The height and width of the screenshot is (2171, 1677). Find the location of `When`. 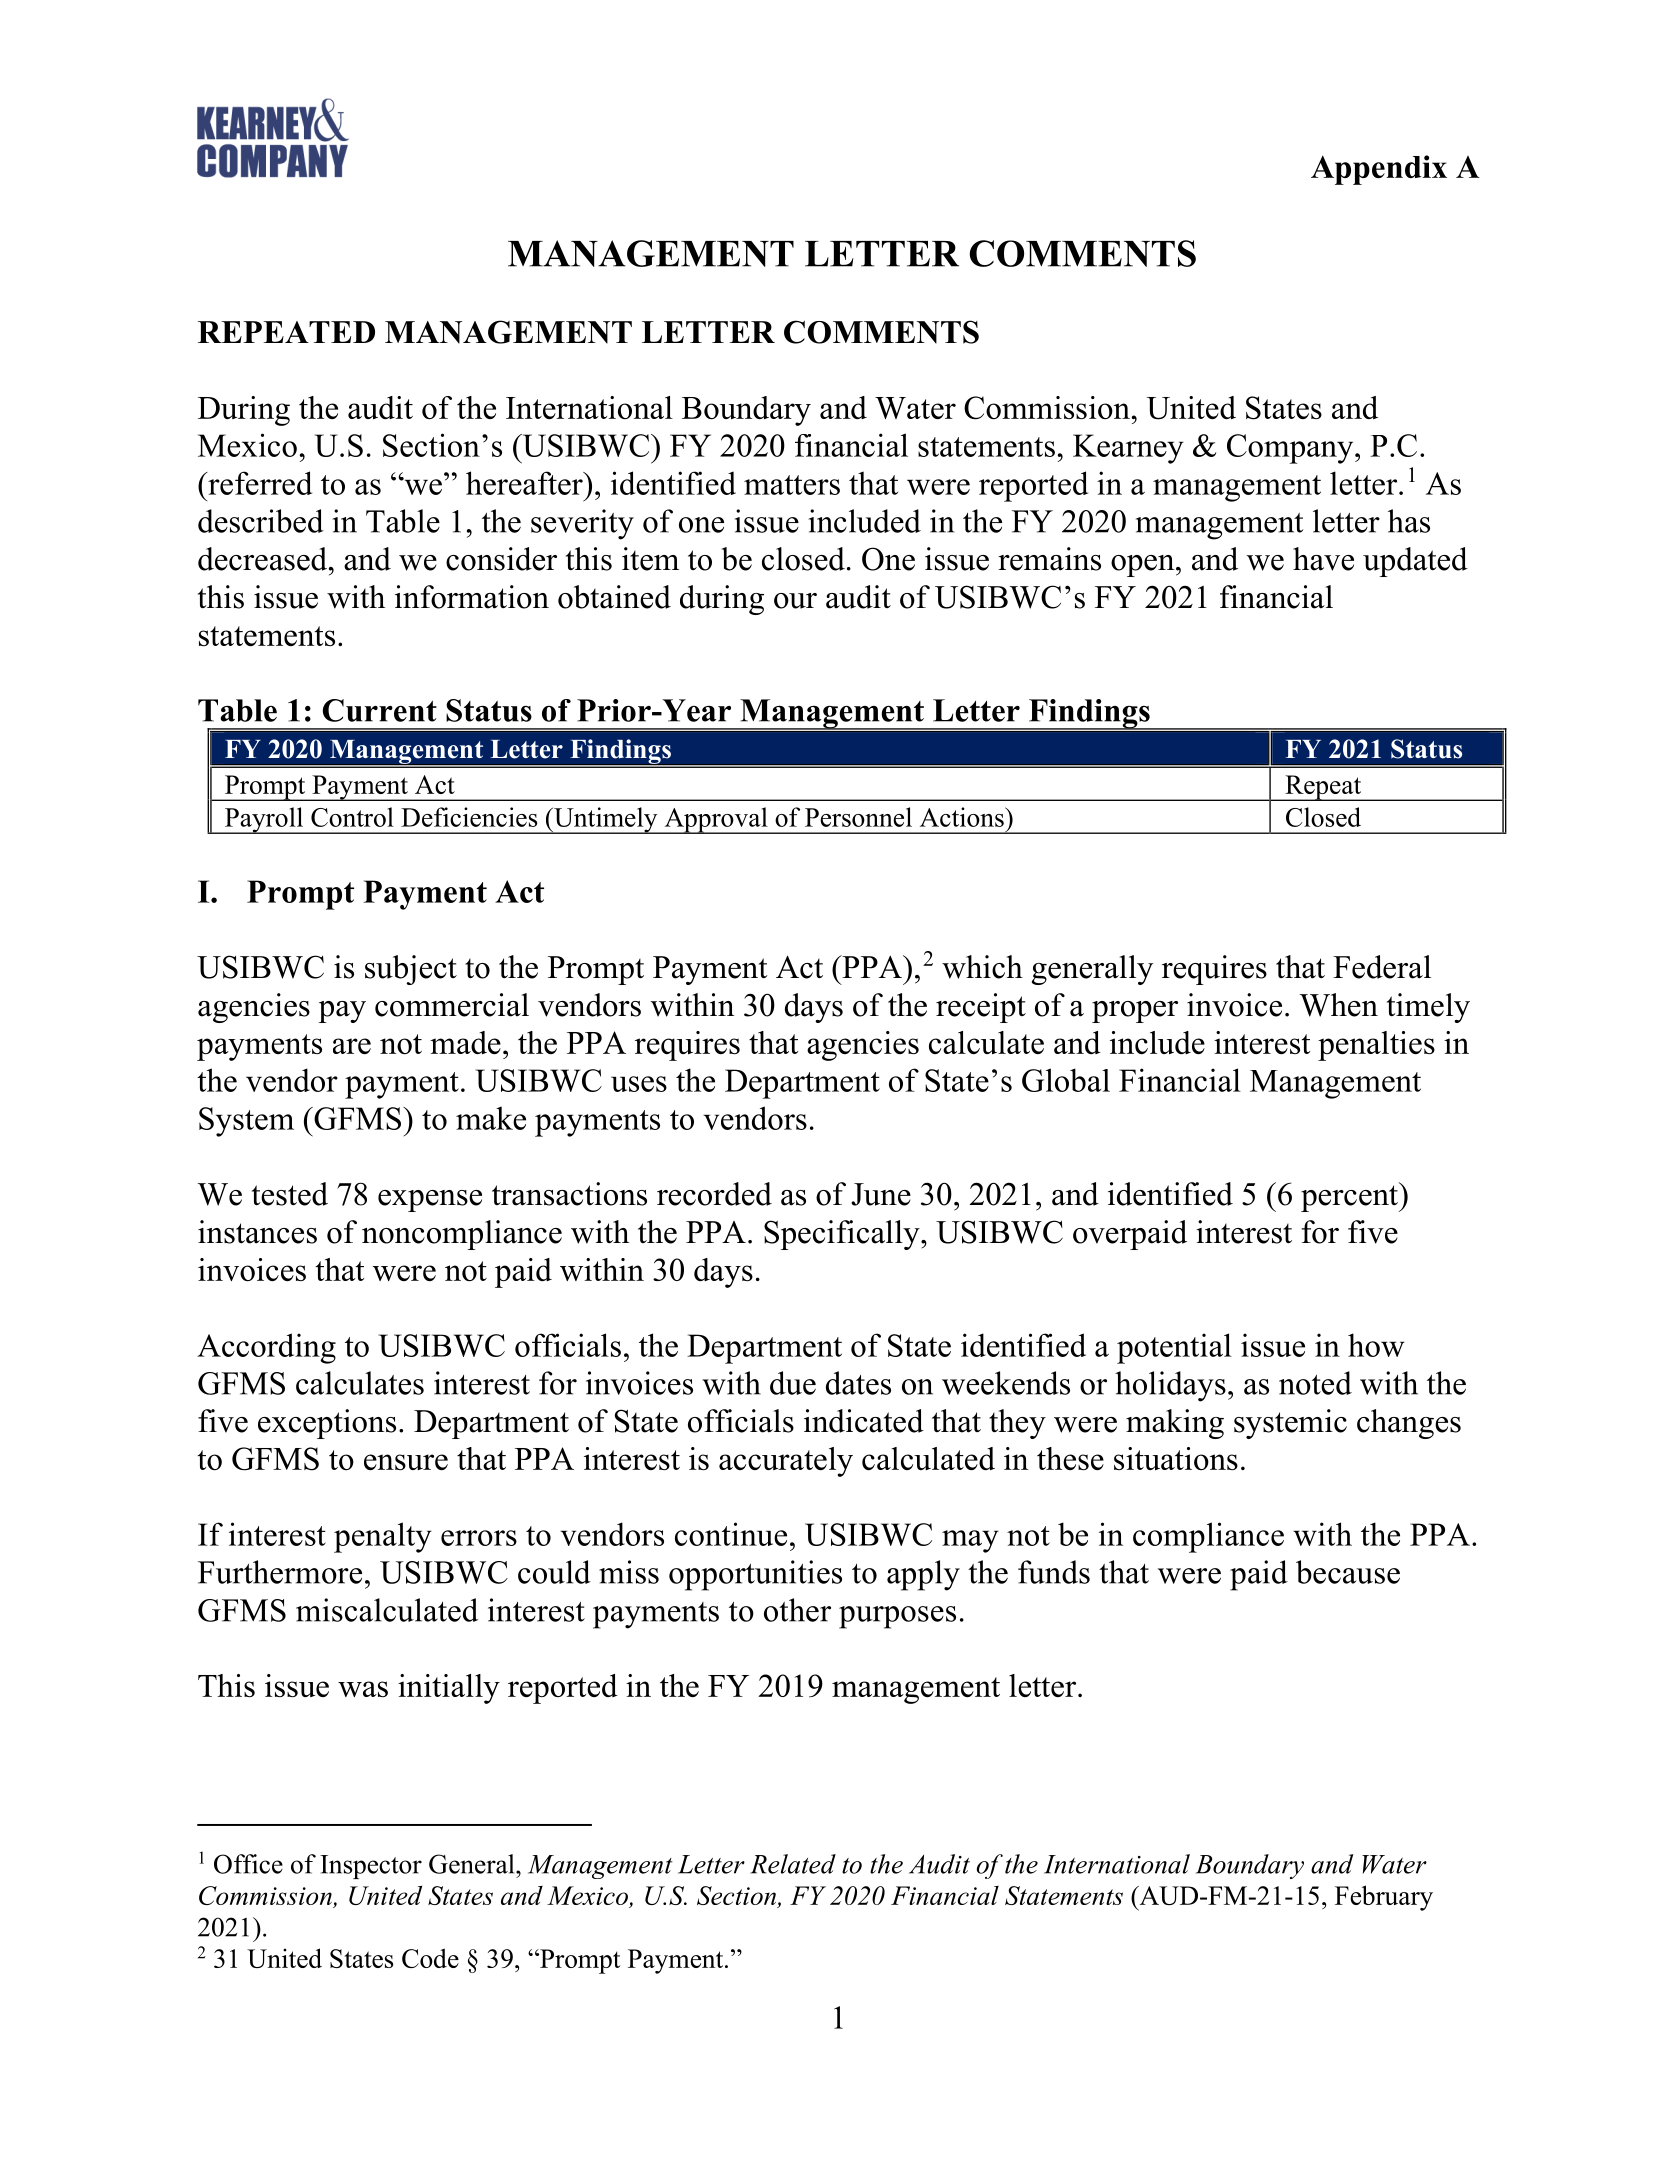

When is located at coordinates (1339, 1005).
